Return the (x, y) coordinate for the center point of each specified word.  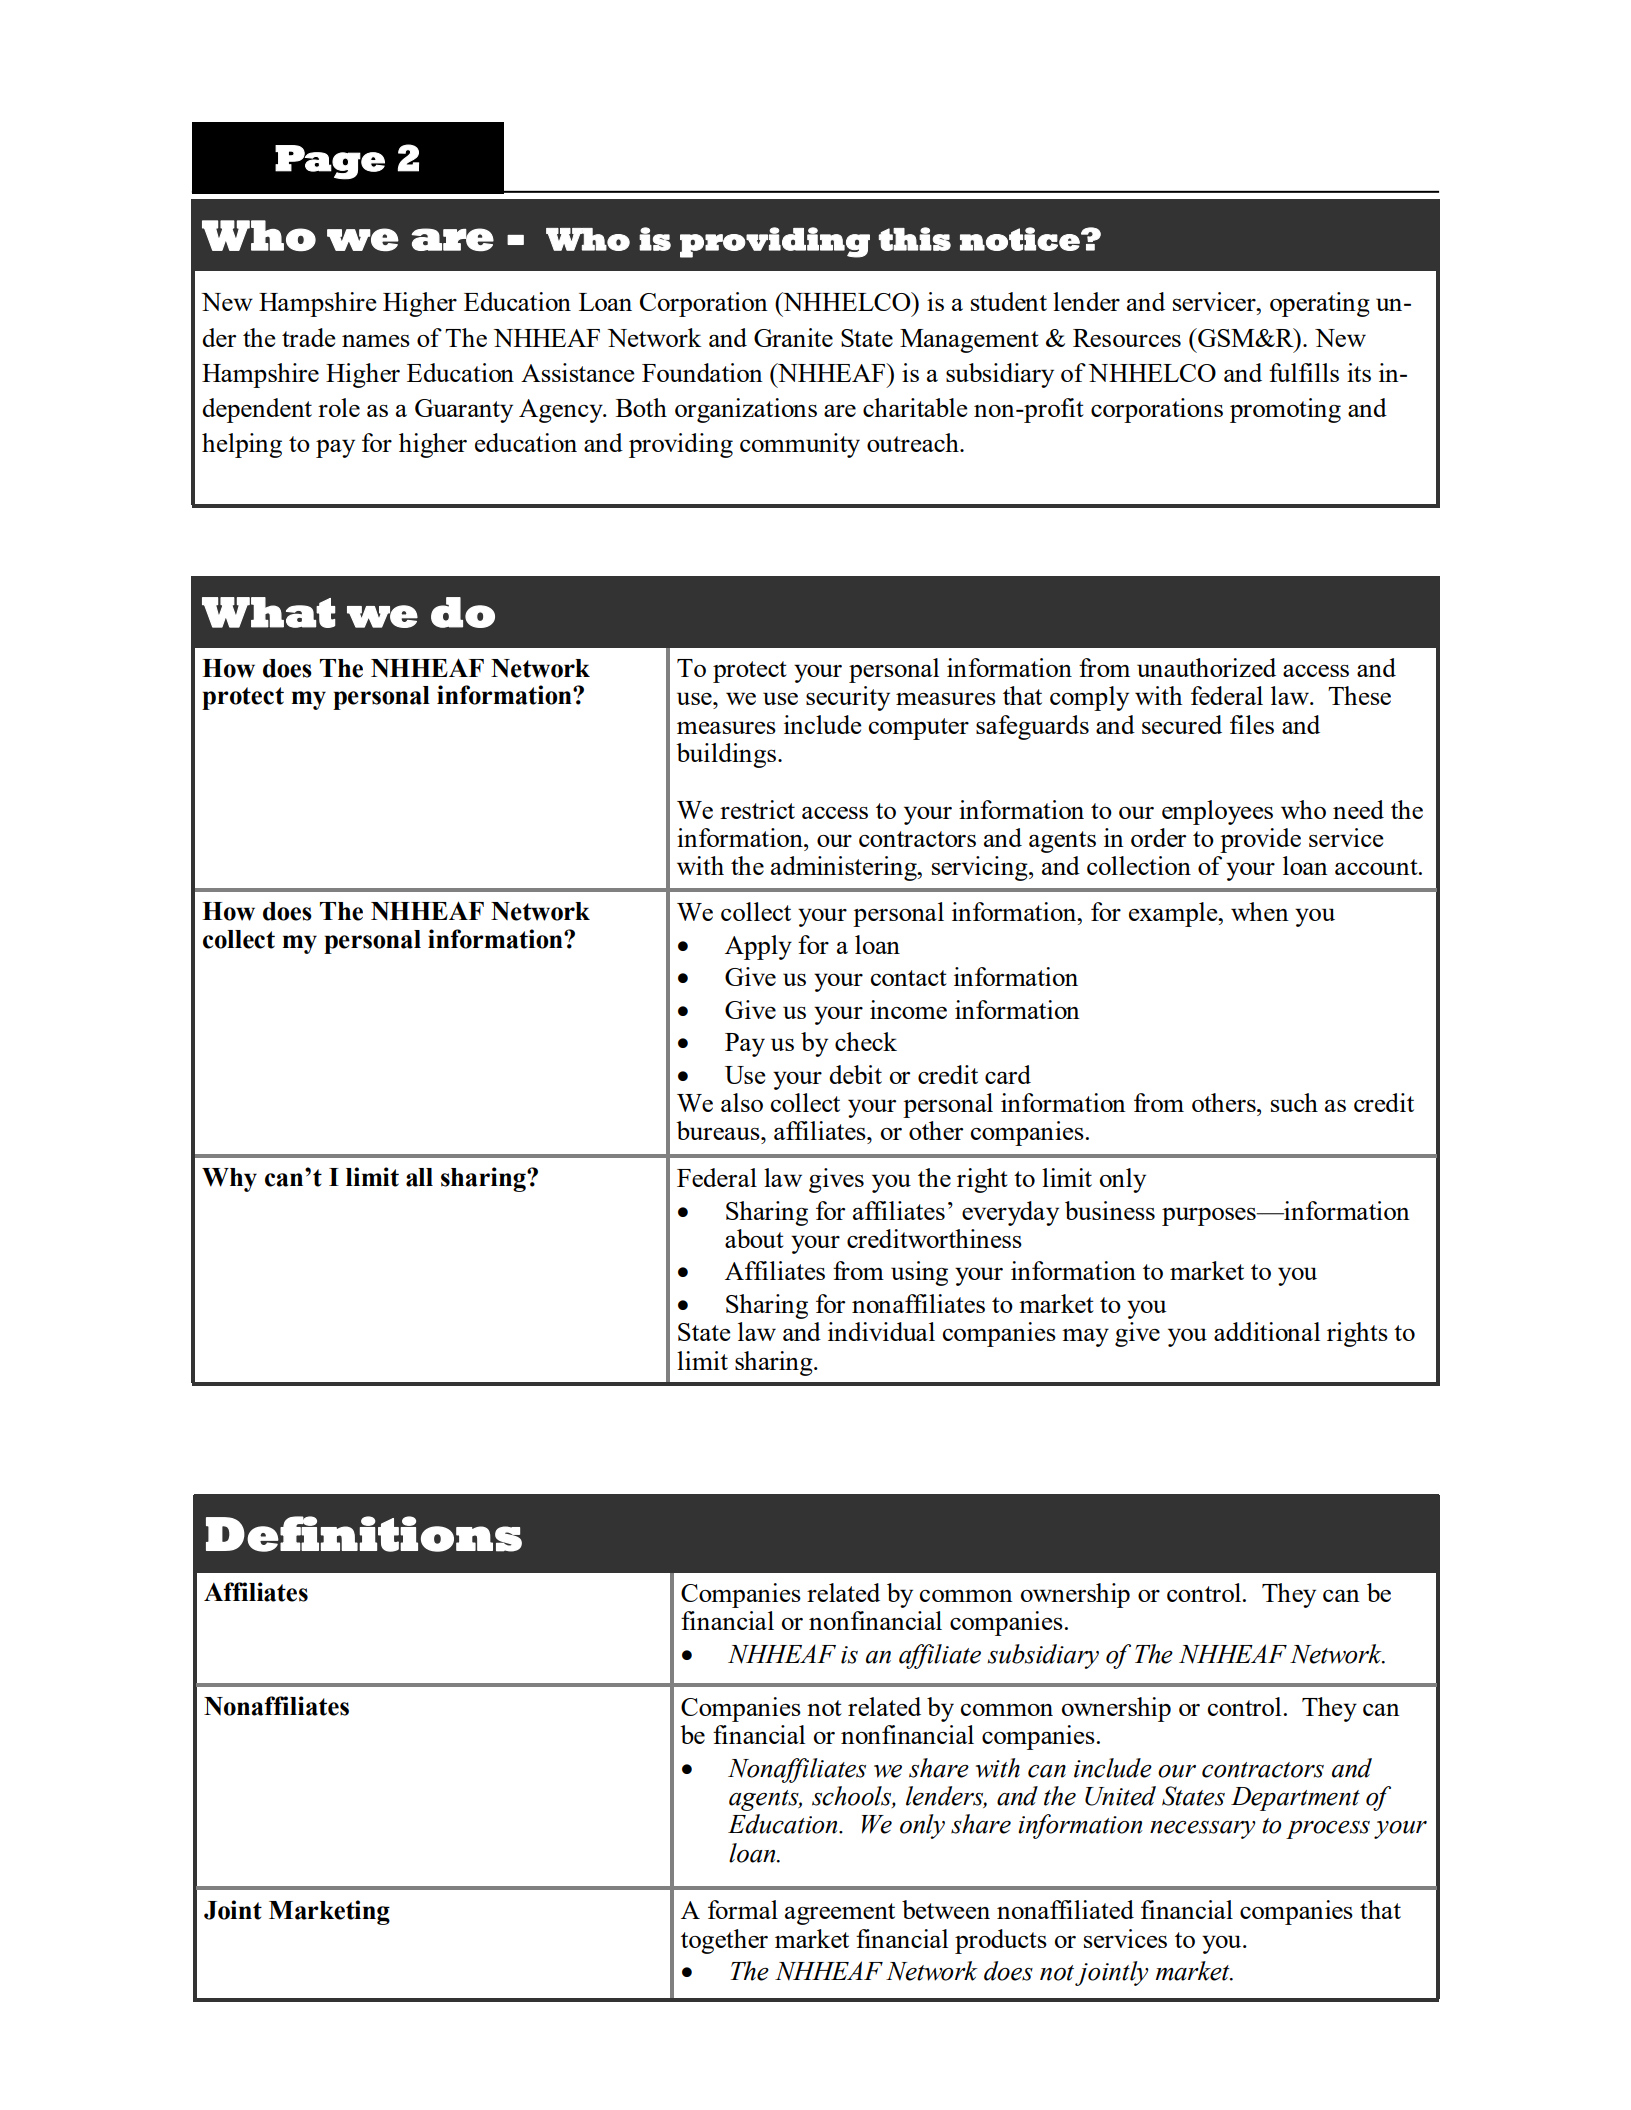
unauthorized (1206, 667)
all (419, 1177)
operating (1320, 304)
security (848, 698)
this (915, 239)
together (724, 1941)
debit (855, 1074)
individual (881, 1331)
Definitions (364, 1534)
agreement (840, 1914)
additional (1267, 1331)
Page (330, 162)
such (1294, 1102)
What (269, 612)
